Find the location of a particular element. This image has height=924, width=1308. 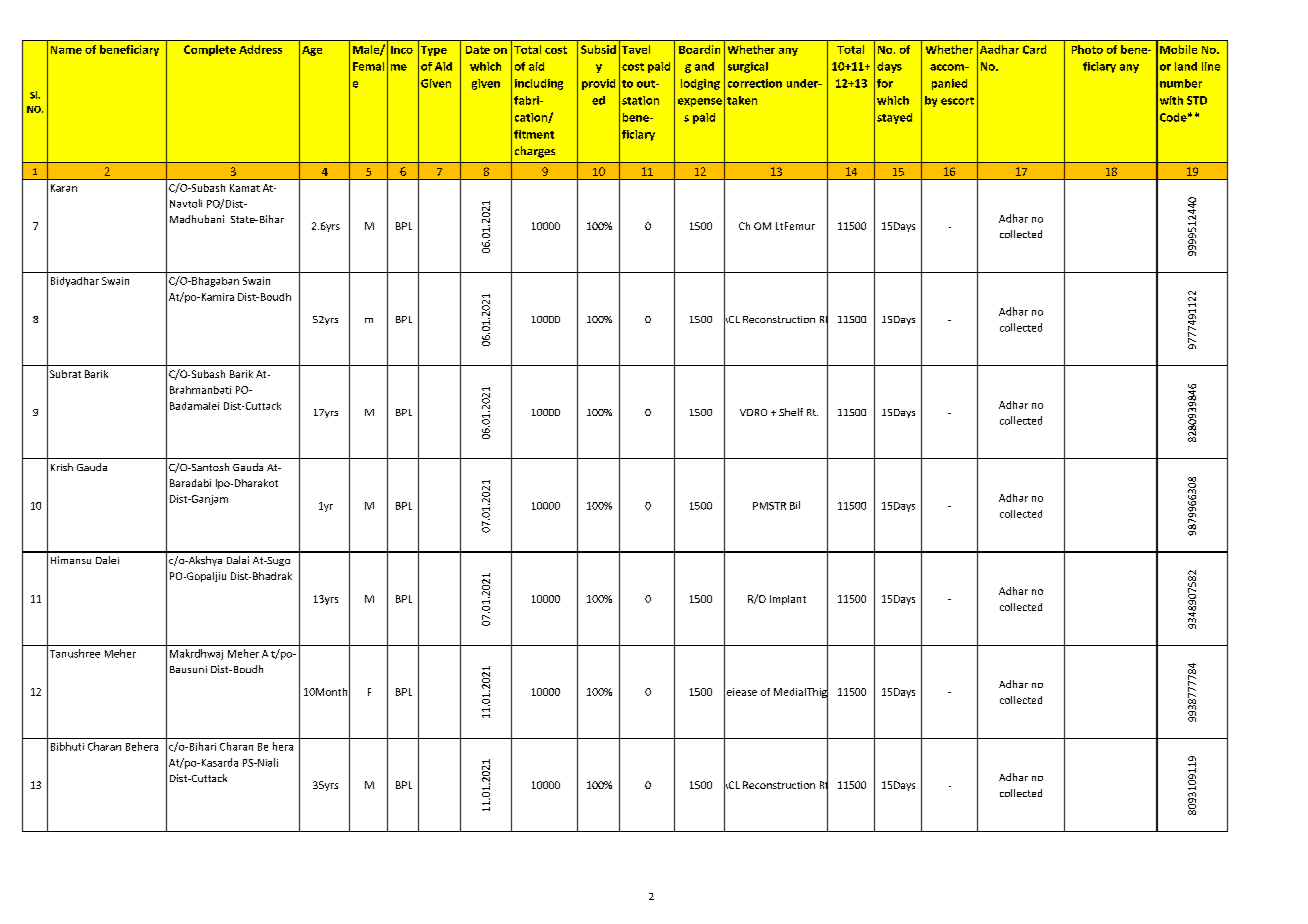

lodging is located at coordinates (700, 84).
